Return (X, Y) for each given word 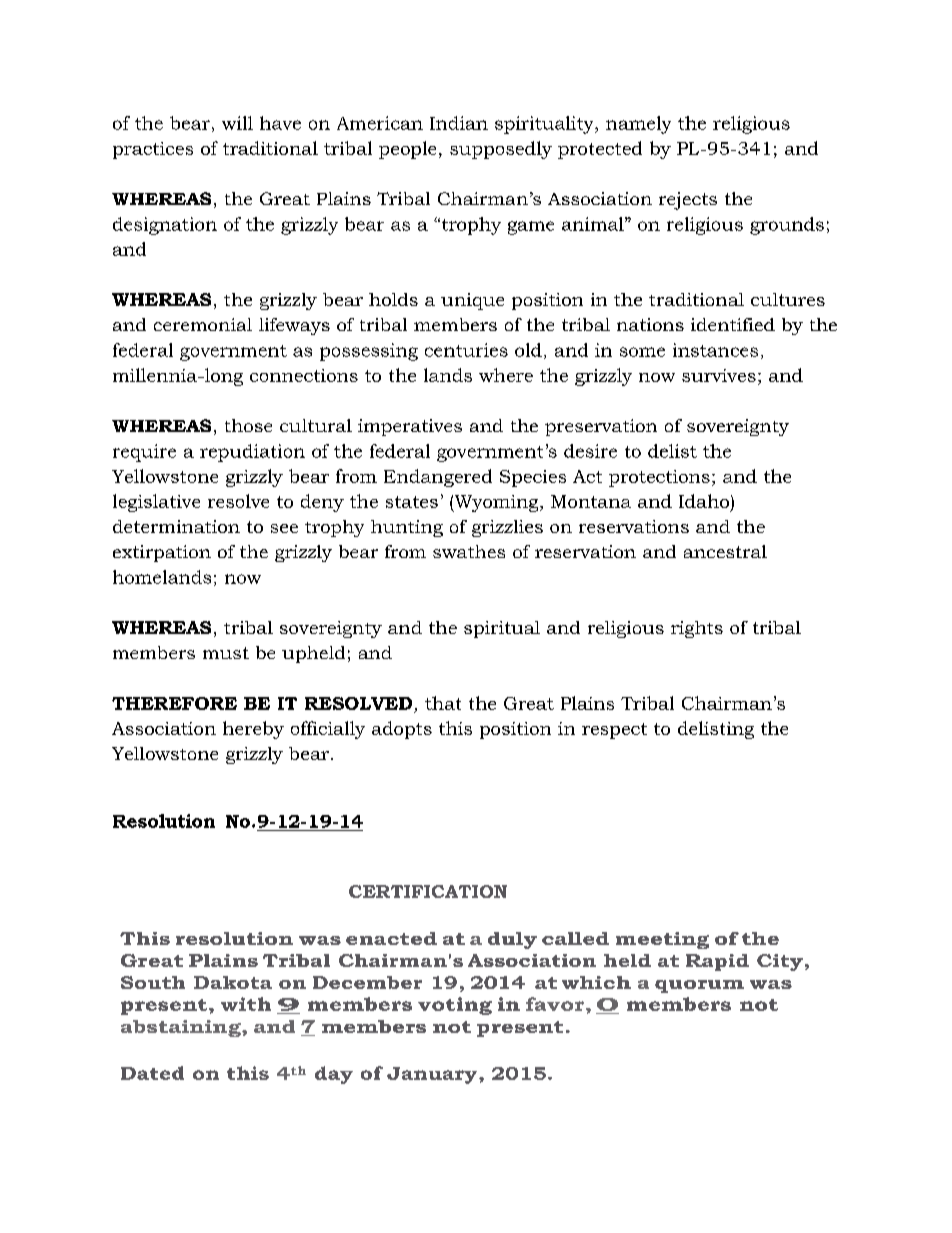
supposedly (501, 150)
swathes (469, 551)
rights (697, 629)
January (433, 1075)
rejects (688, 201)
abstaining (182, 1028)
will (237, 123)
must (226, 653)
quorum (699, 986)
